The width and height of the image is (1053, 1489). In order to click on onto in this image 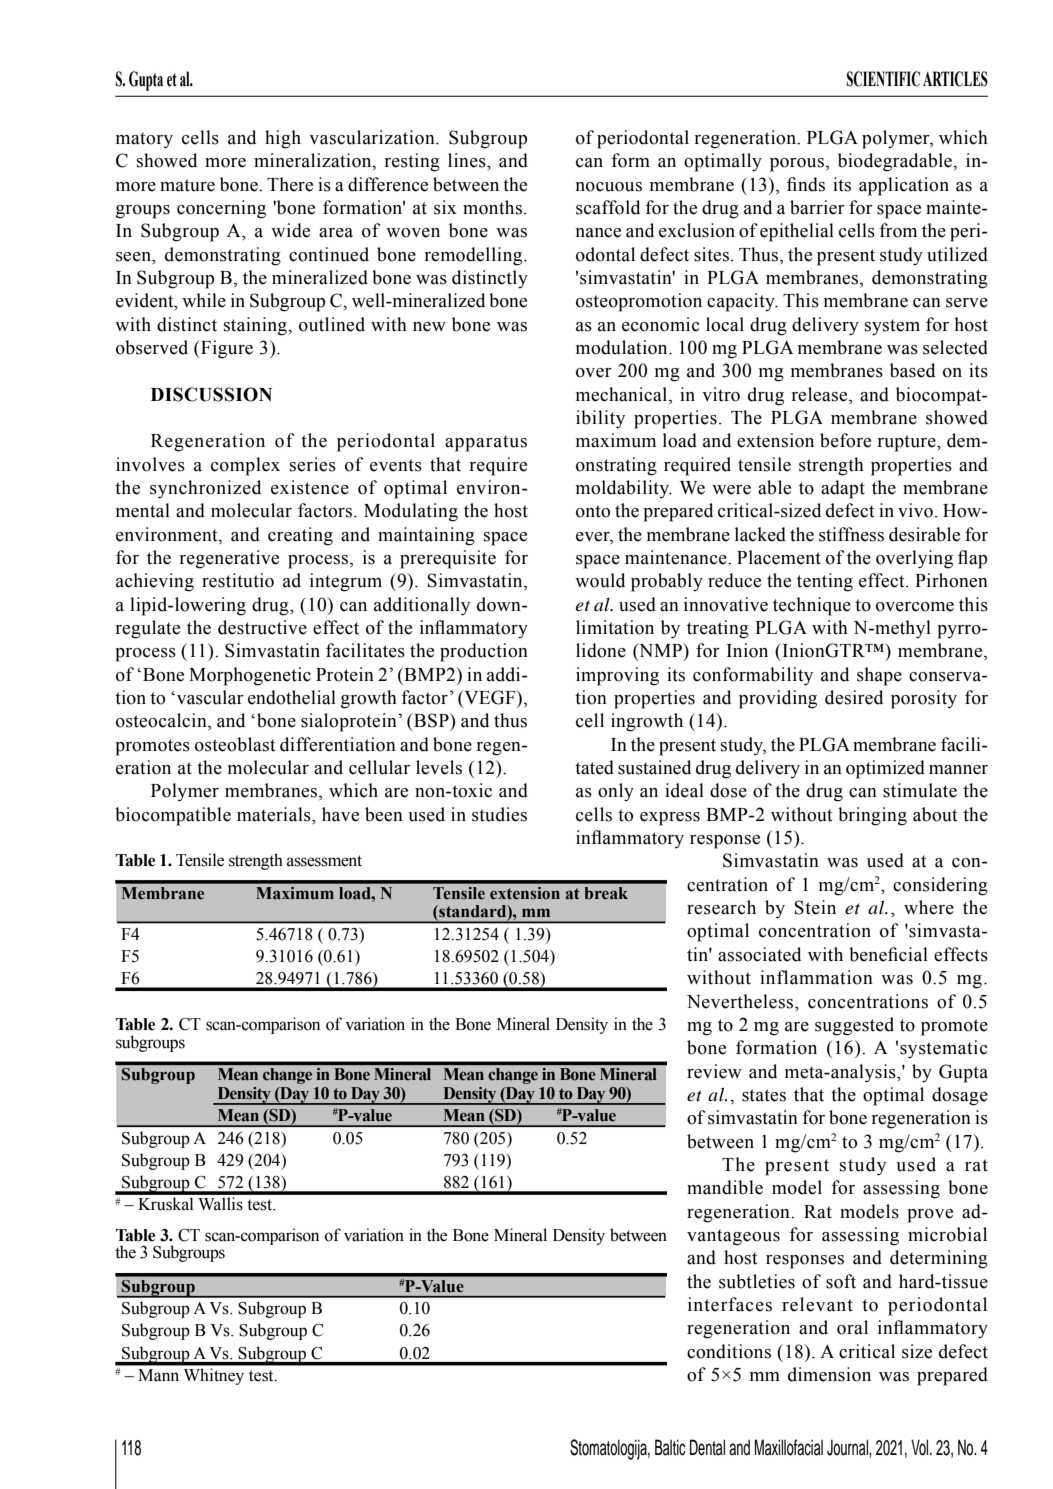, I will do `click(593, 511)`.
